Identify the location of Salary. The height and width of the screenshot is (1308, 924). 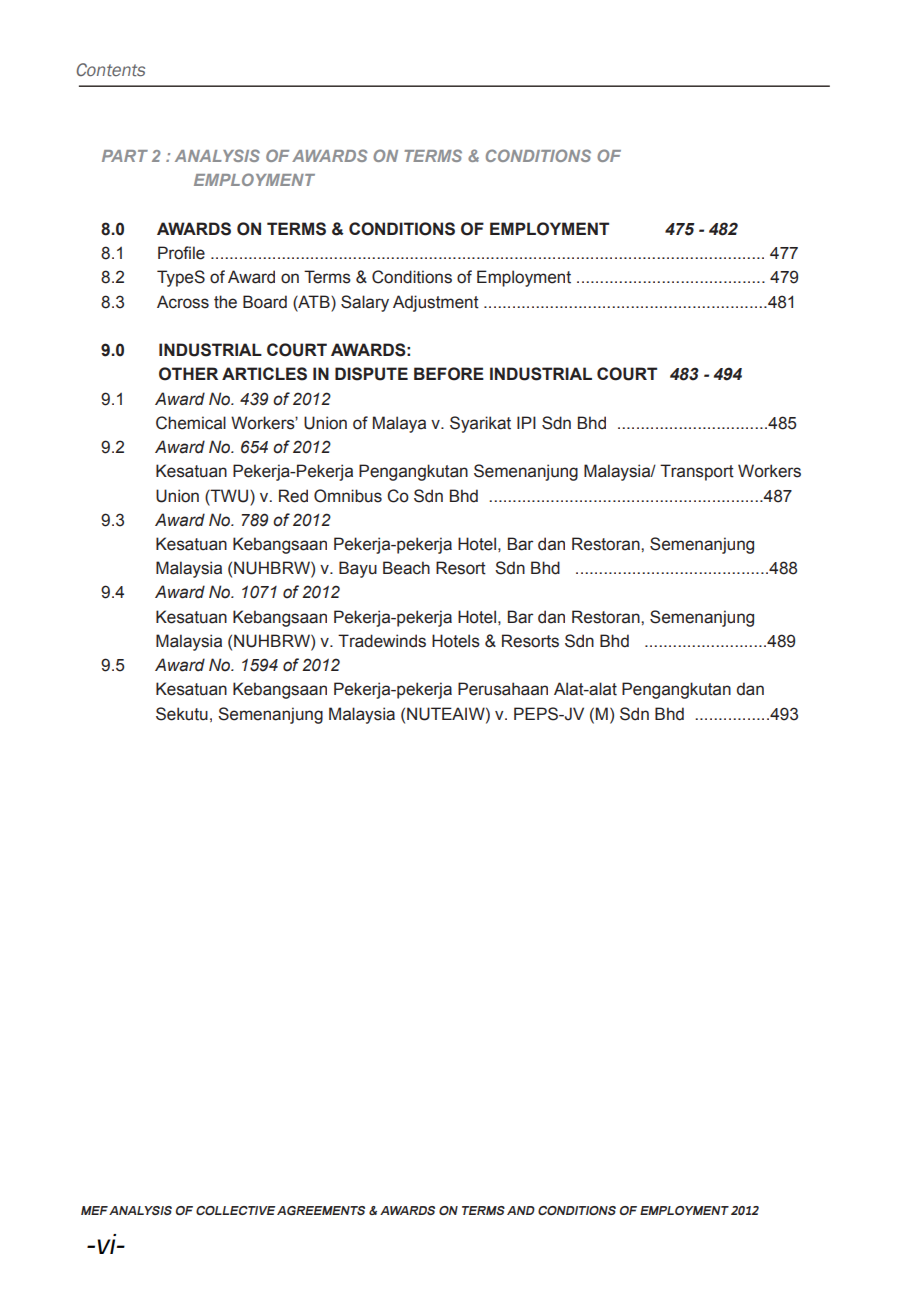
(365, 303).
